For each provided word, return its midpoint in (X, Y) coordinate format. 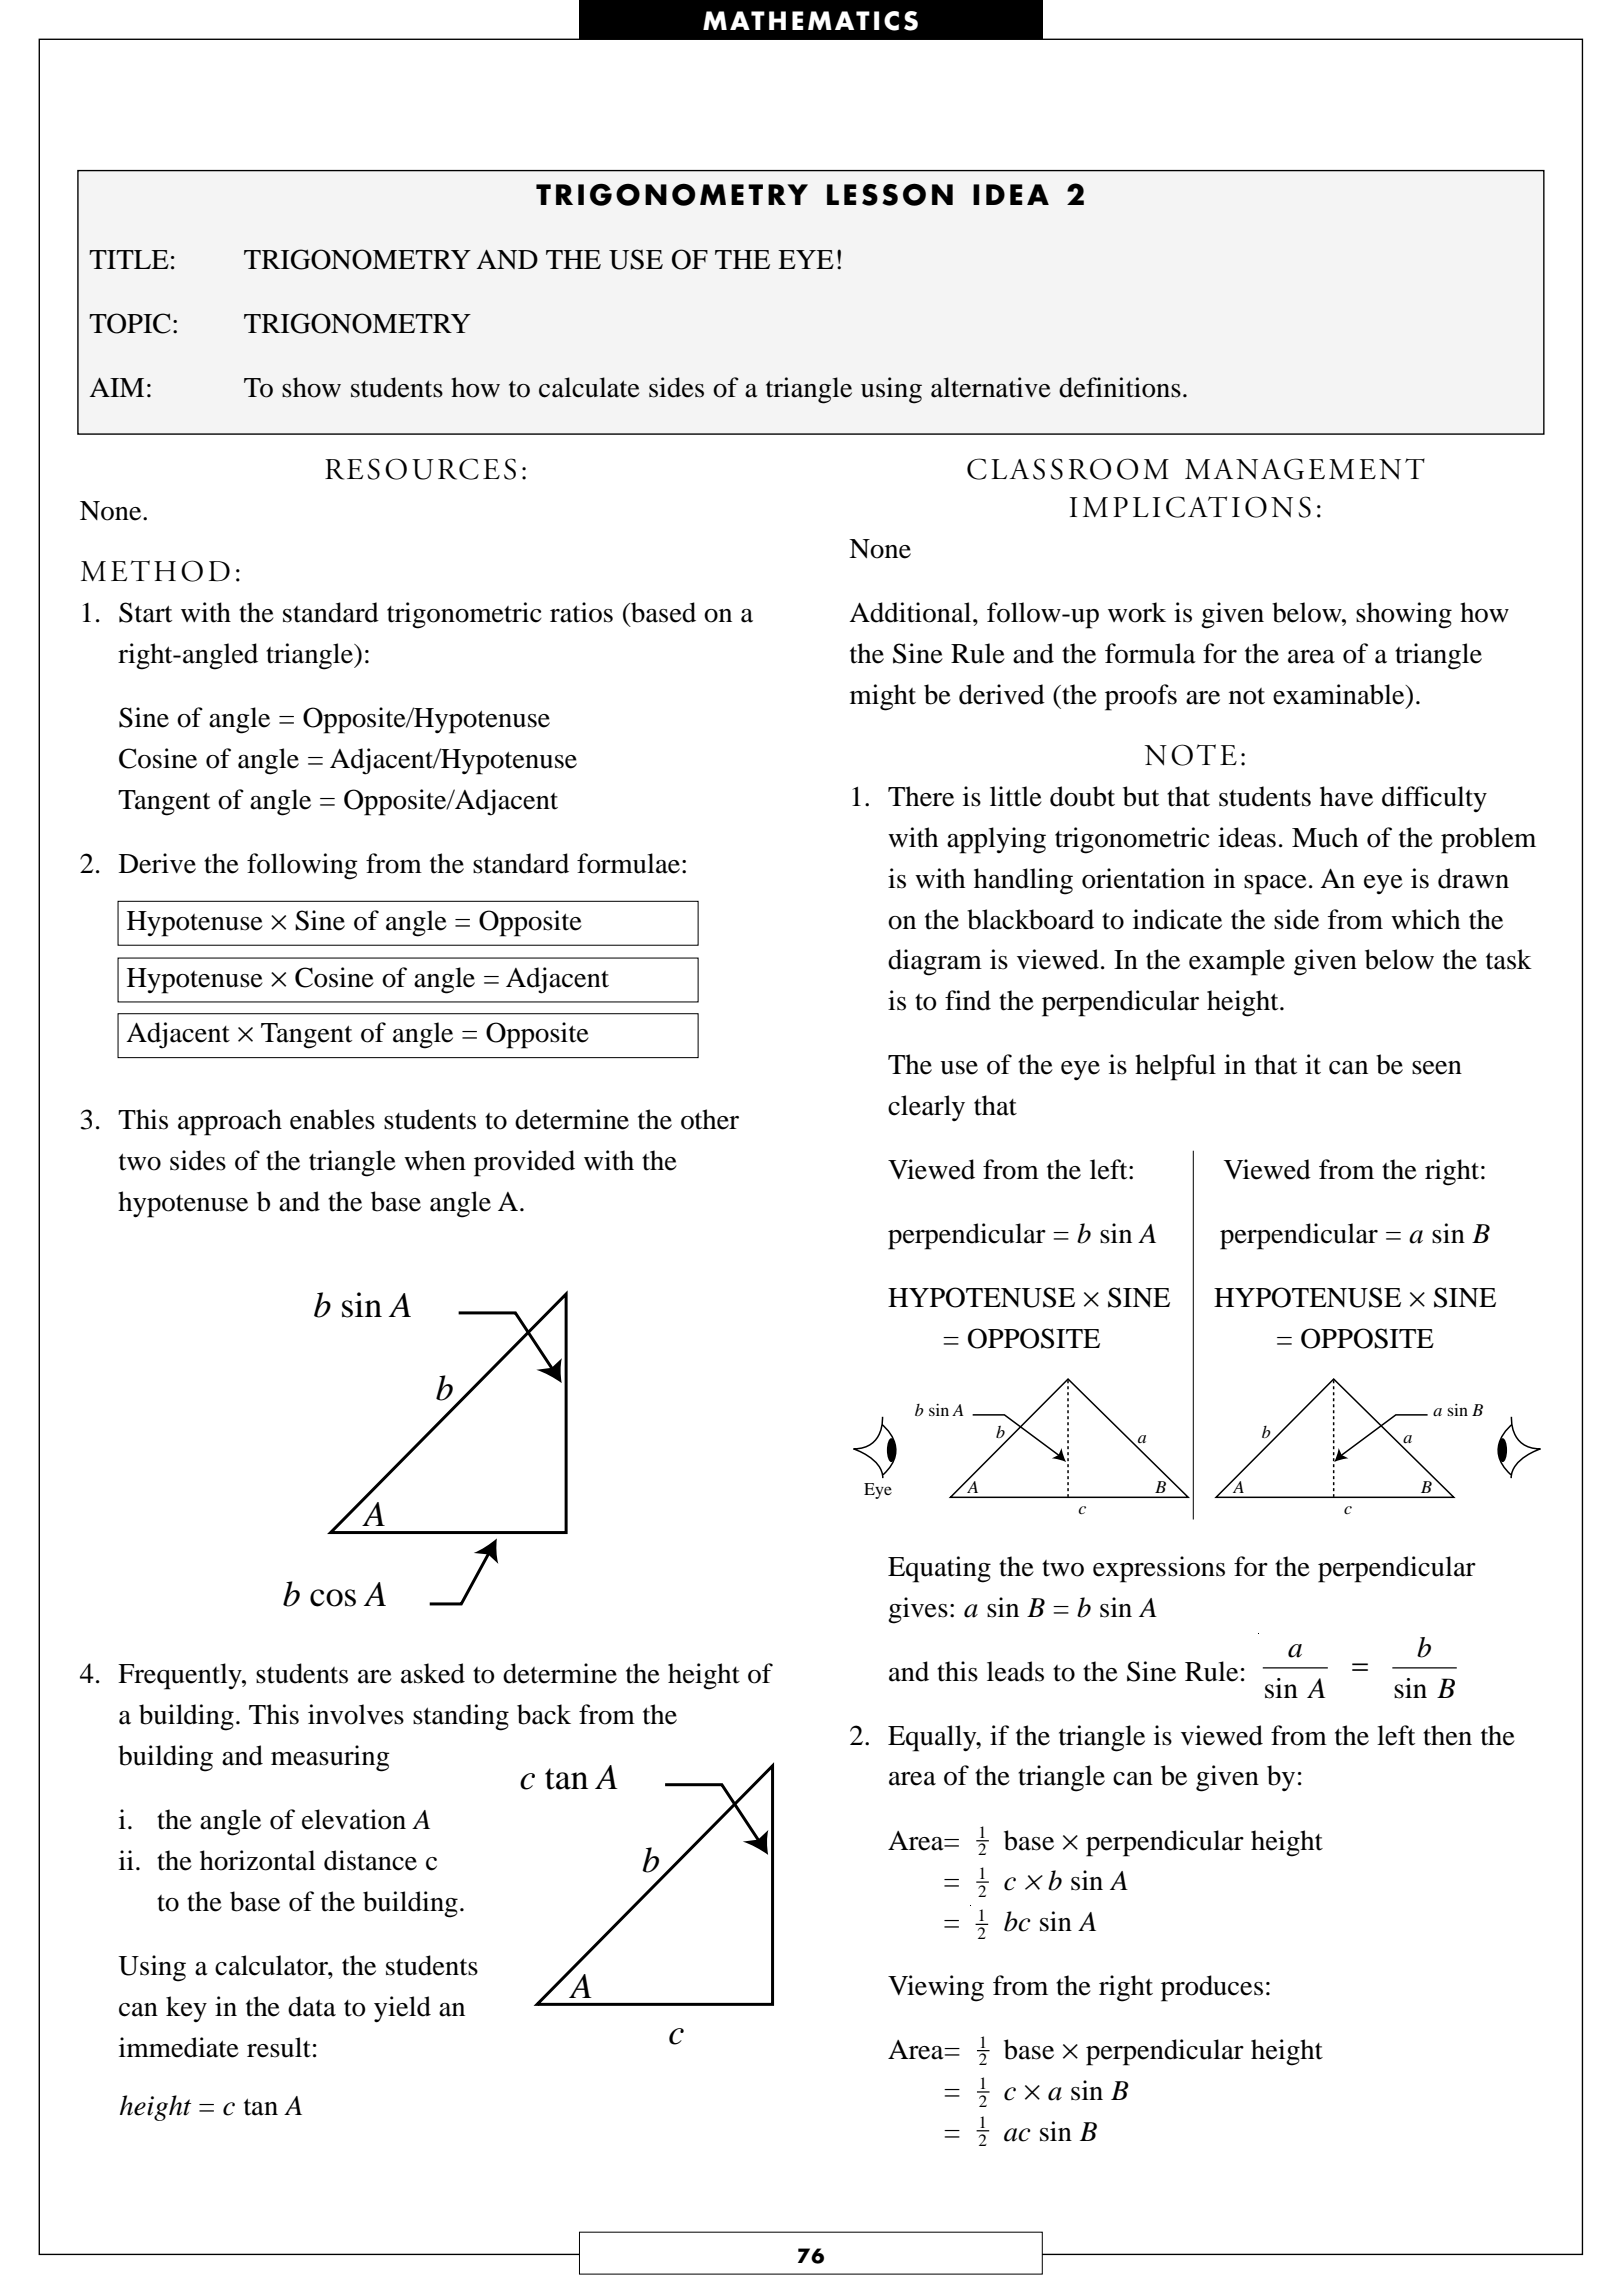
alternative (991, 387)
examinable (1340, 694)
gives (918, 1610)
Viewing (936, 1988)
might (883, 697)
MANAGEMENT (1305, 469)
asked (433, 1673)
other (710, 1119)
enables (332, 1119)
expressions (1159, 1569)
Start (145, 612)
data (312, 2006)
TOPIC (130, 323)
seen (1437, 1068)
